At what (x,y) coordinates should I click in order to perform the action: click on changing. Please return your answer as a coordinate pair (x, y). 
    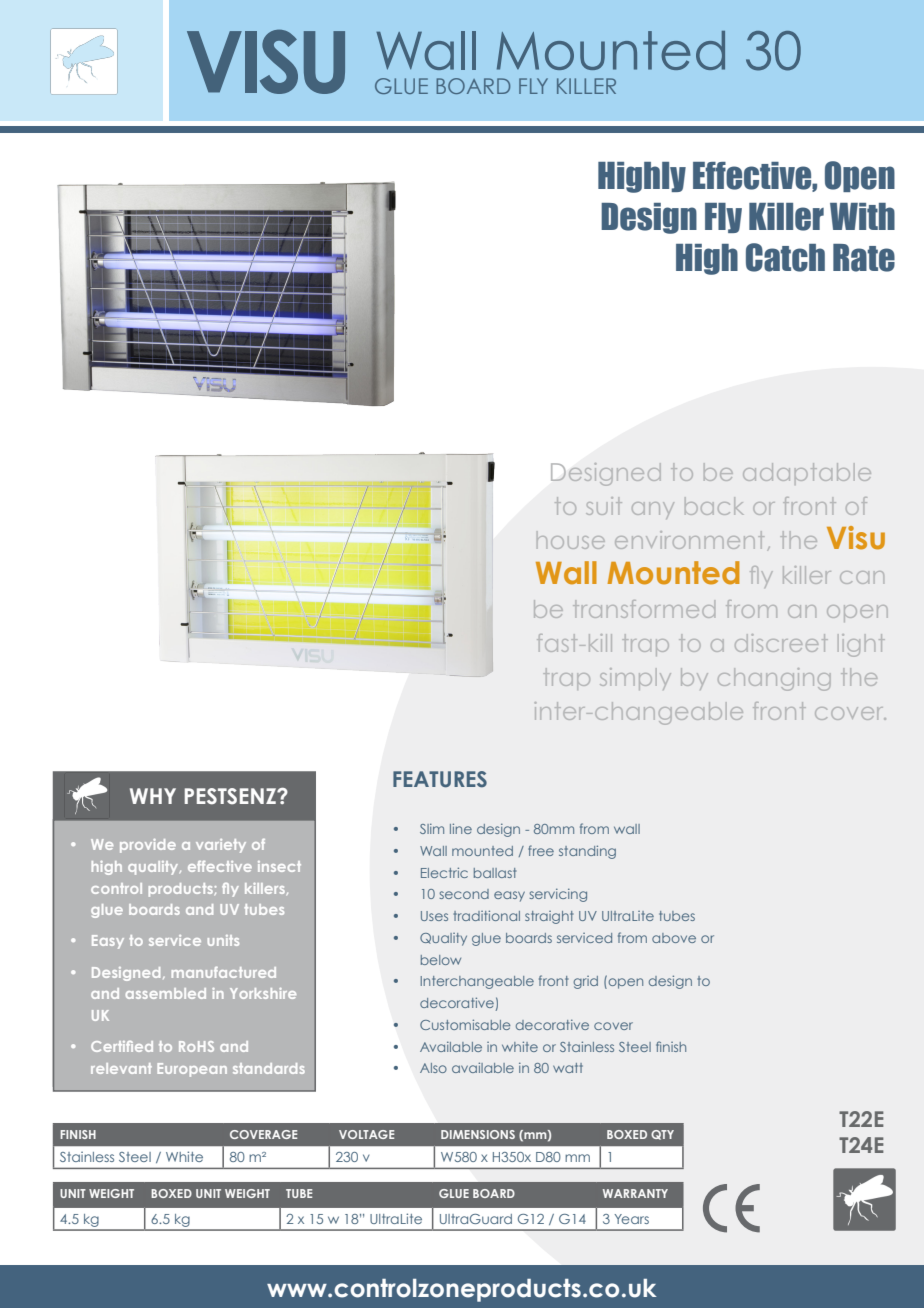
    Looking at the image, I should click on (774, 679).
